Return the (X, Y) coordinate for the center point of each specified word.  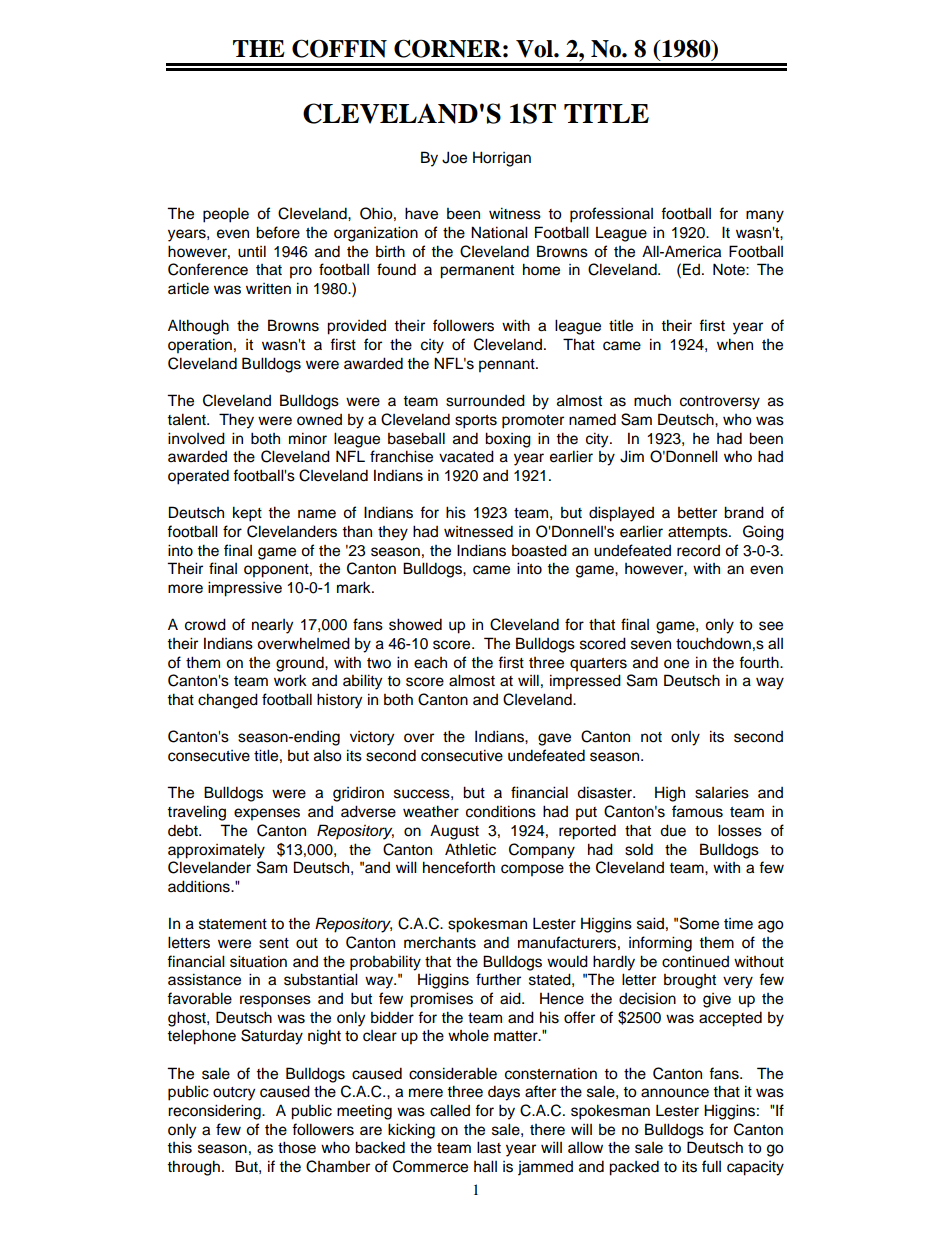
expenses (267, 814)
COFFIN (339, 48)
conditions (501, 811)
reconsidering (215, 1112)
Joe (454, 157)
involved (196, 438)
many (765, 216)
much (652, 400)
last (489, 1147)
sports (476, 422)
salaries (722, 792)
